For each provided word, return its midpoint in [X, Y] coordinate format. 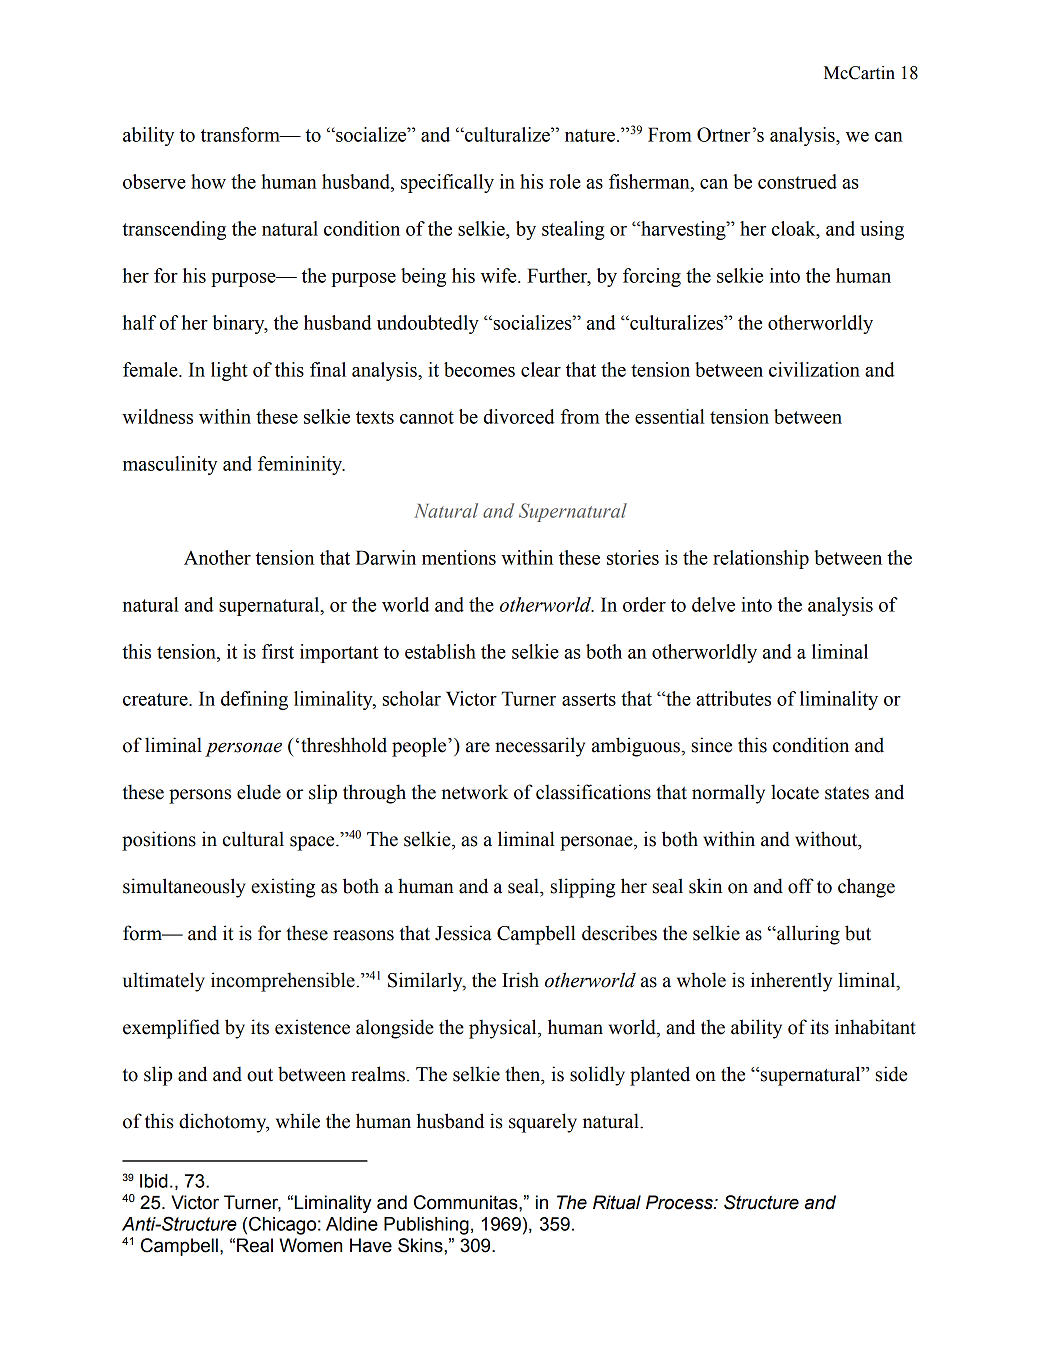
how [208, 181]
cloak [795, 228]
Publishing [426, 1226]
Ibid [154, 1181]
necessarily [540, 747]
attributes [733, 698]
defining [254, 700]
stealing [573, 230]
